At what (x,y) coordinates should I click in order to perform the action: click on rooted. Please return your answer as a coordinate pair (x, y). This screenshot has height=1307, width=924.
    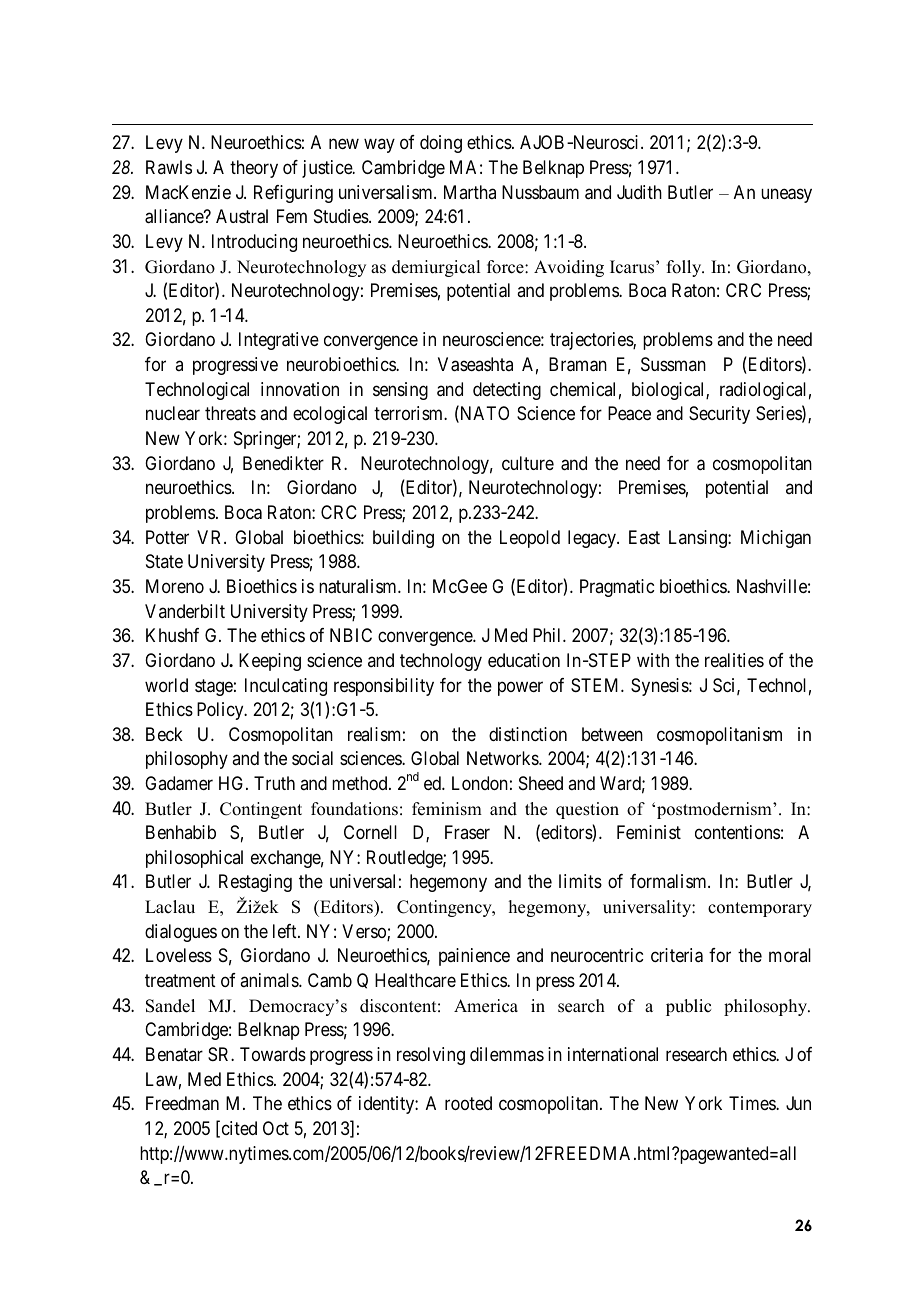
    Looking at the image, I should click on (468, 1103).
